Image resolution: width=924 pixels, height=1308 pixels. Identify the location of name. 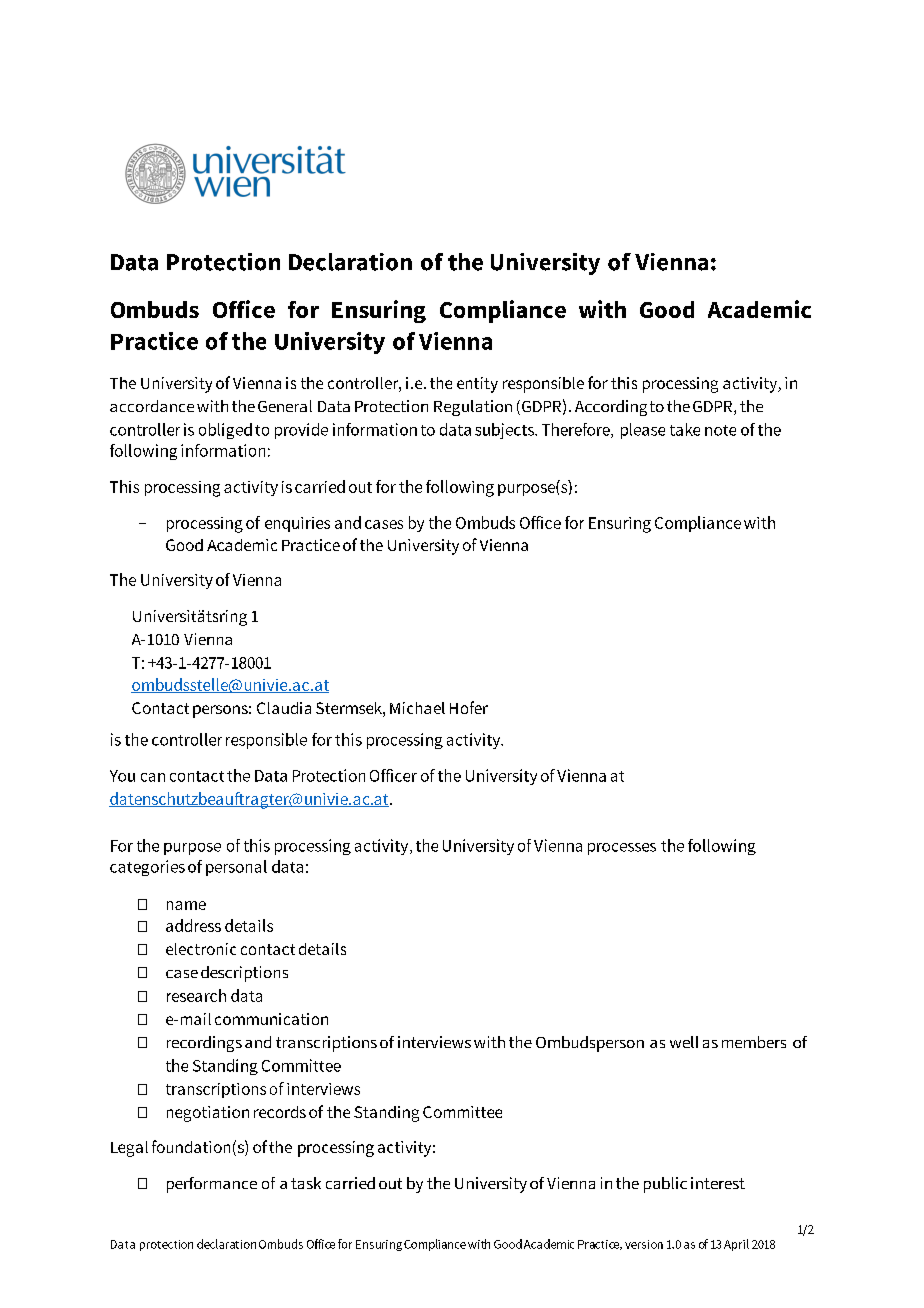
(186, 905).
